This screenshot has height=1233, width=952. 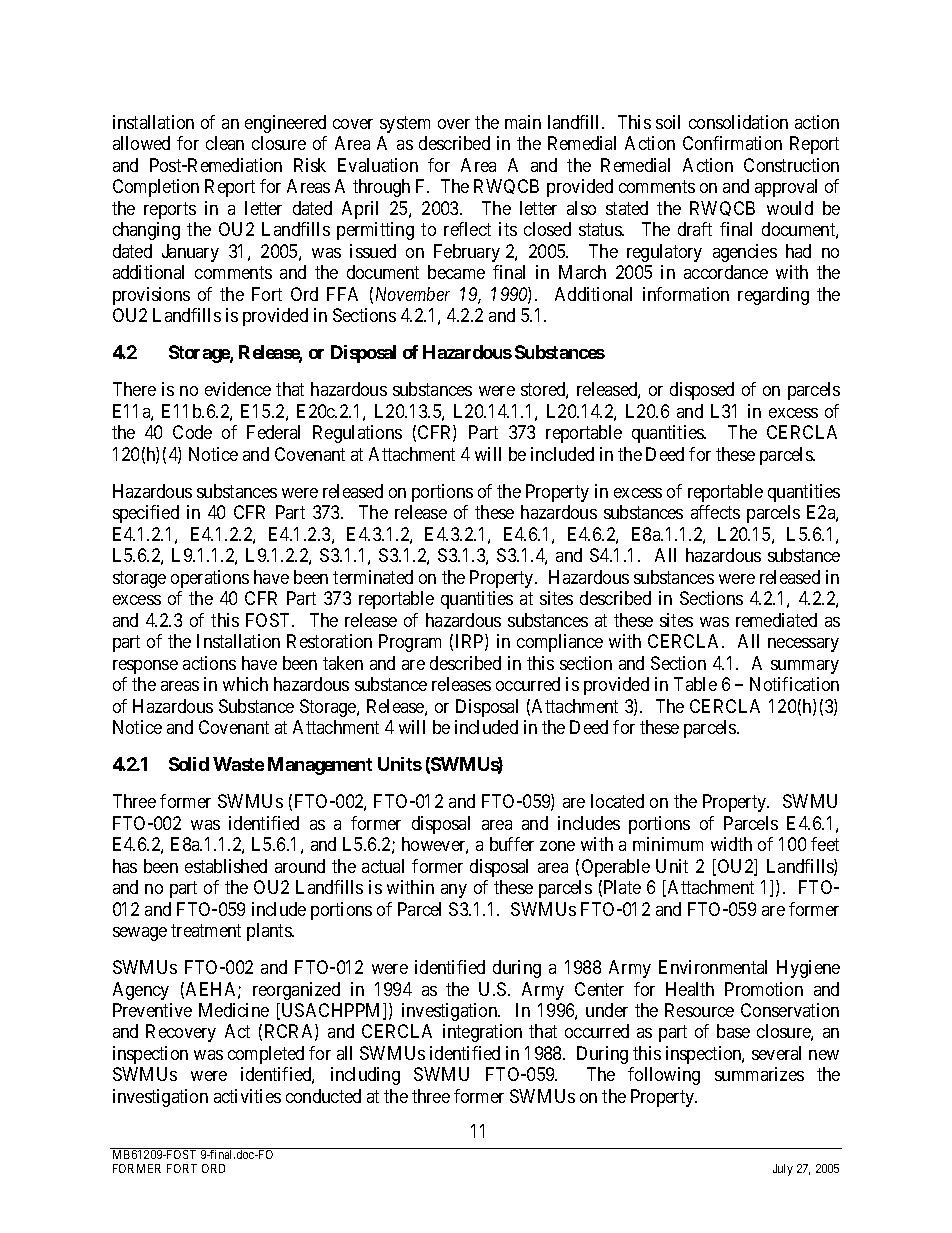 What do you see at coordinates (365, 1076) in the screenshot?
I see `including` at bounding box center [365, 1076].
